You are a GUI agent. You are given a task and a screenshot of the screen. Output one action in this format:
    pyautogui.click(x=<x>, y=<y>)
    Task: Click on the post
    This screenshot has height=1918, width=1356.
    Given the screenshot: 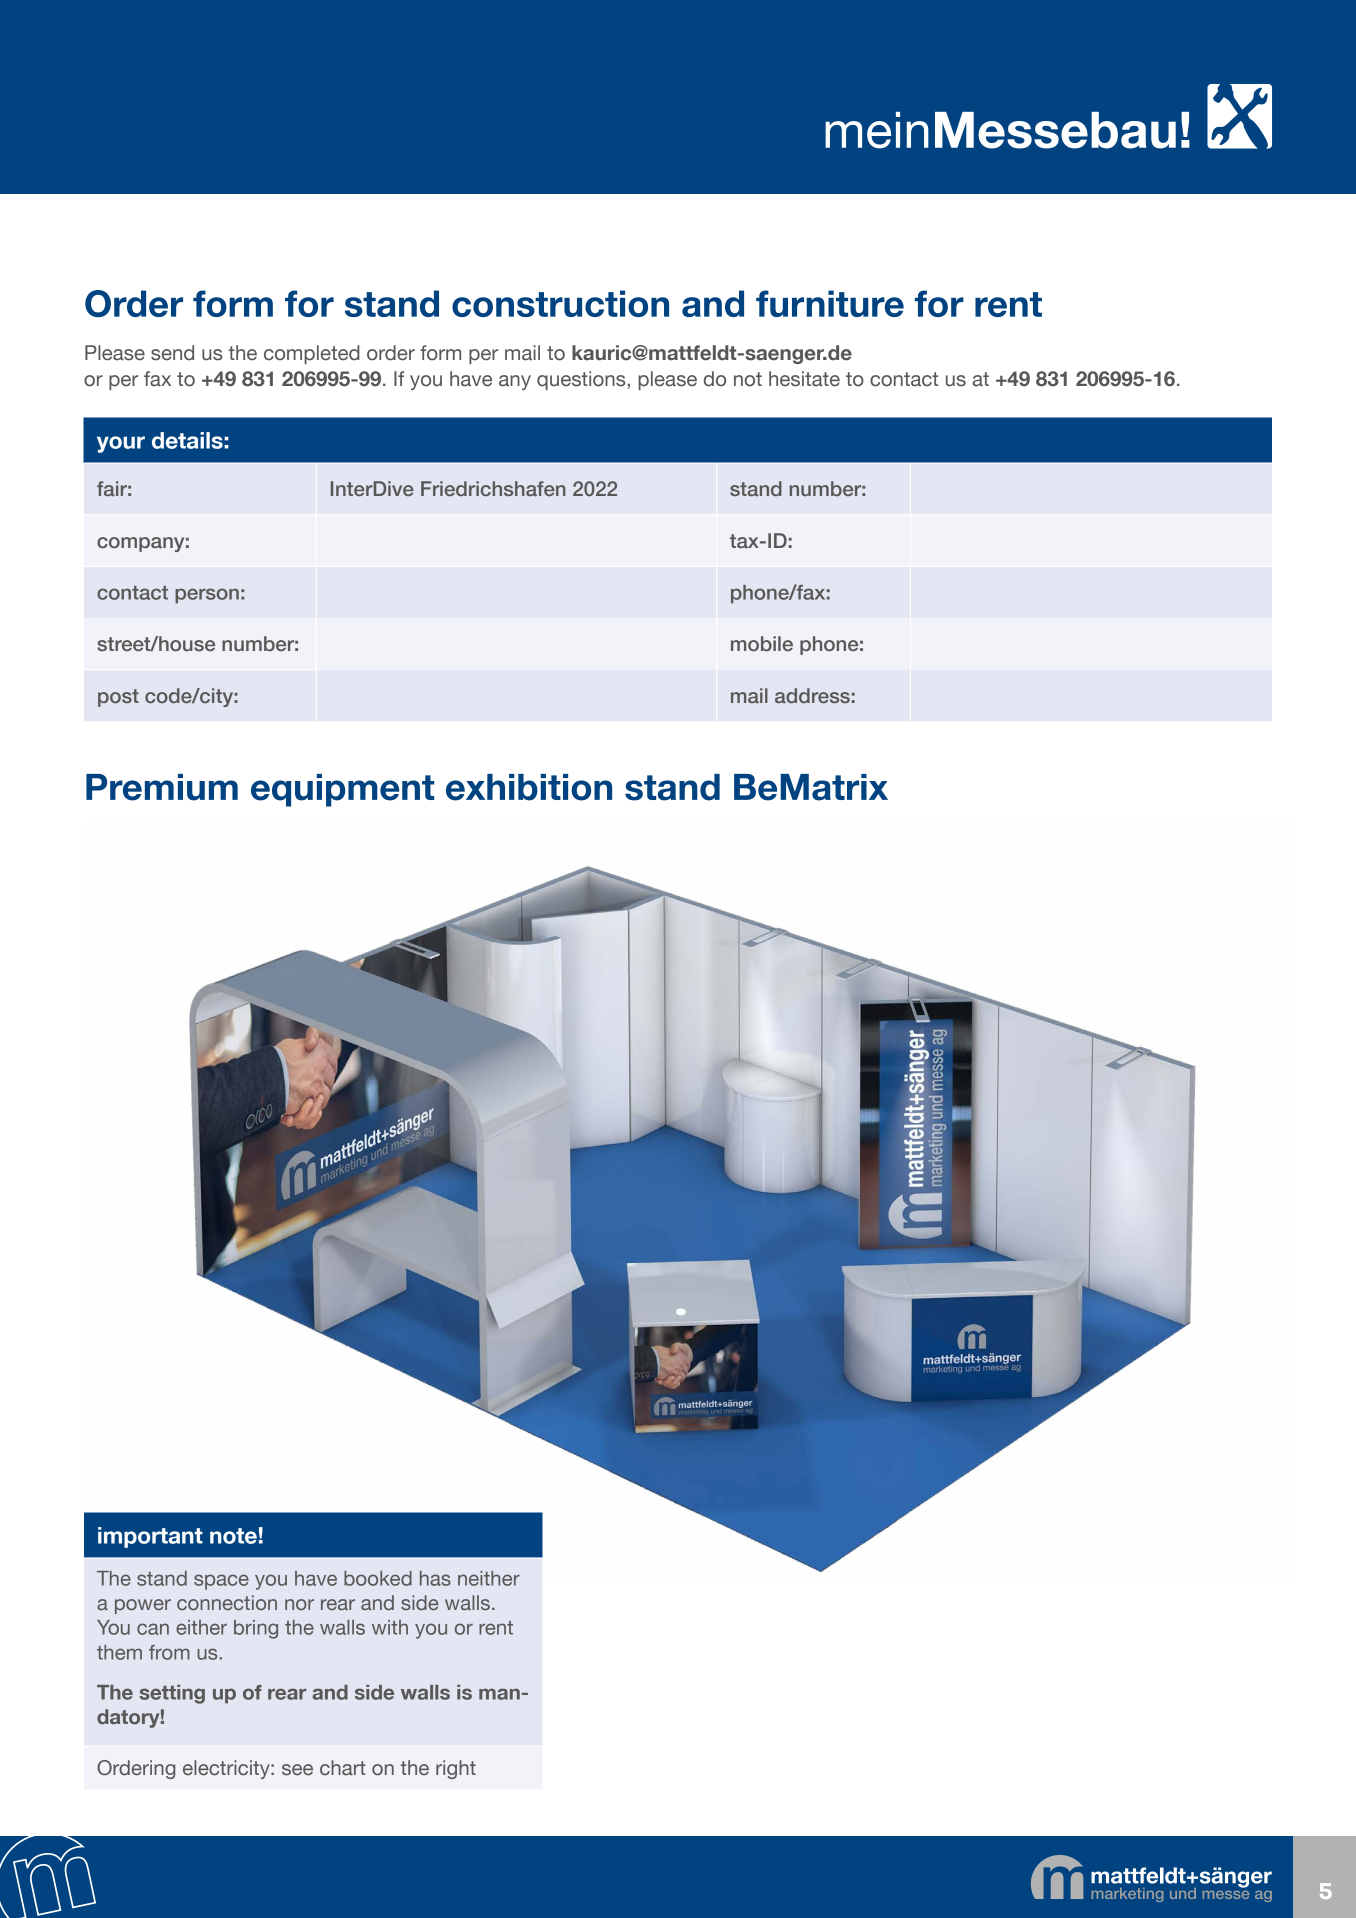 What is the action you would take?
    pyautogui.click(x=118, y=698)
